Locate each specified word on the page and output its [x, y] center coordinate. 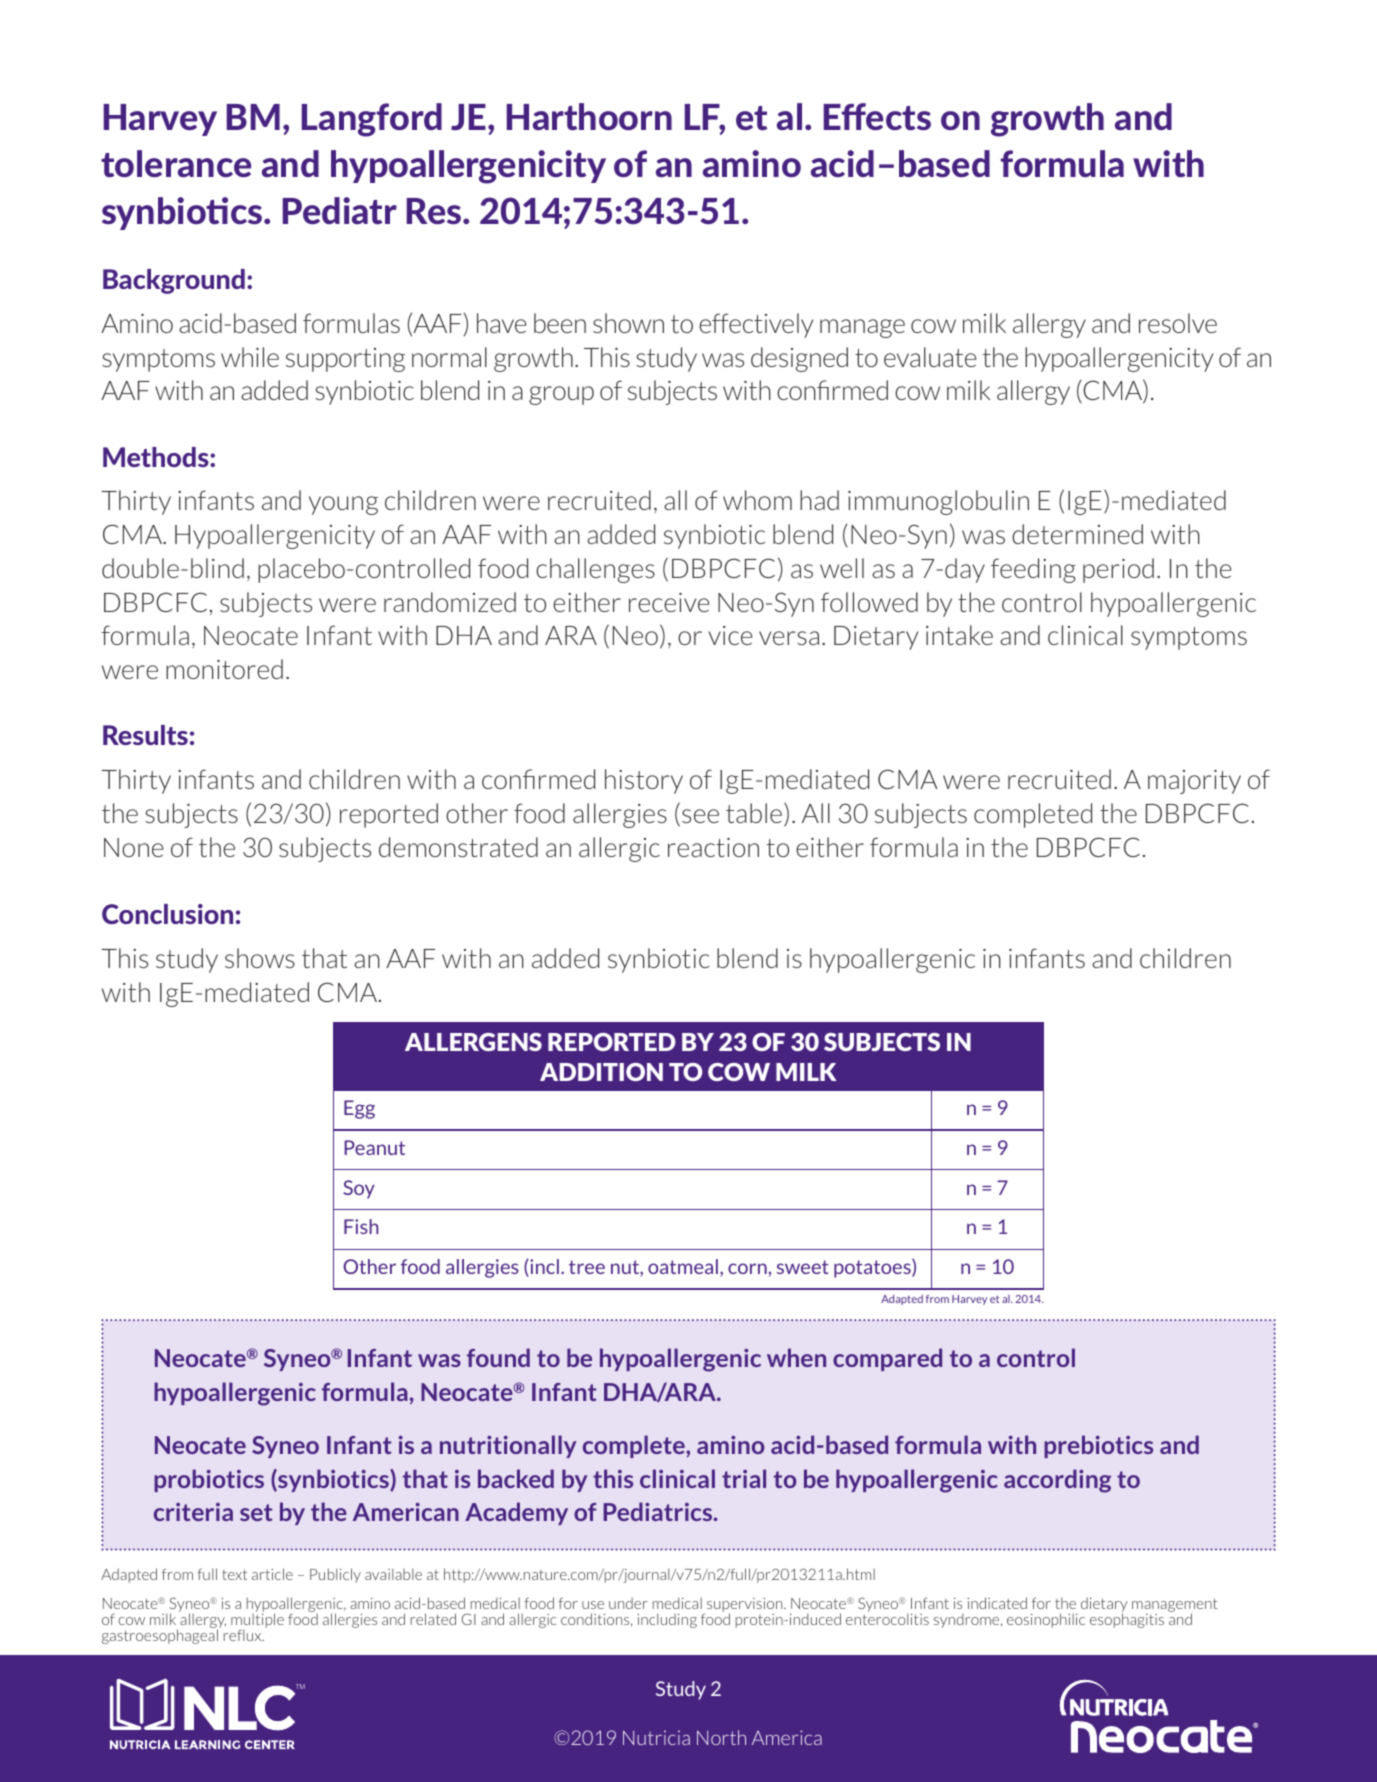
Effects [877, 116]
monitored [224, 669]
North [721, 1737]
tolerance [176, 163]
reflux [244, 1635]
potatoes [873, 1268]
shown [628, 323]
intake [959, 635]
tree [587, 1267]
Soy [359, 1189]
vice [730, 635]
